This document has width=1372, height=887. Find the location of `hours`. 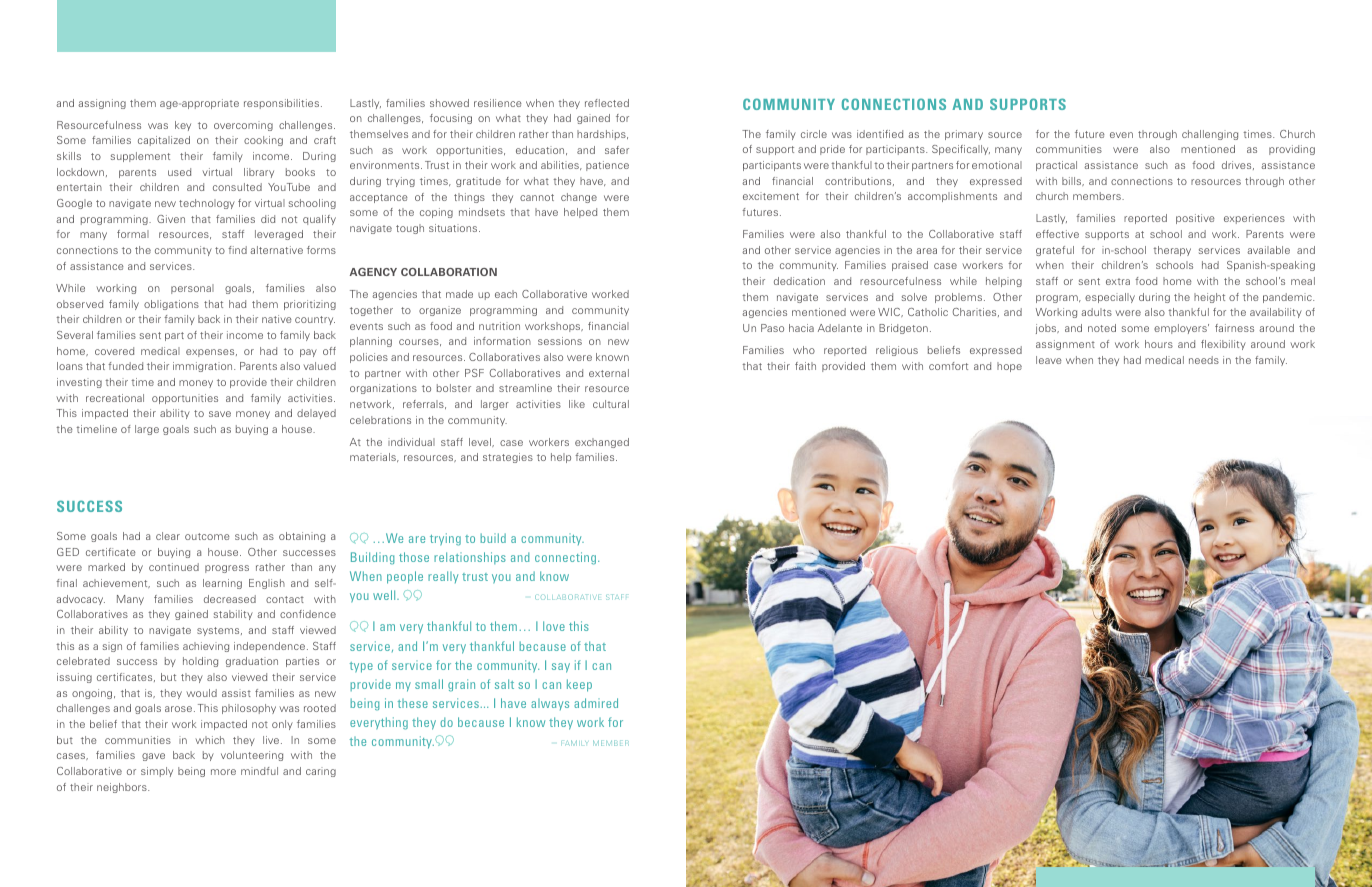

hours is located at coordinates (1159, 344).
